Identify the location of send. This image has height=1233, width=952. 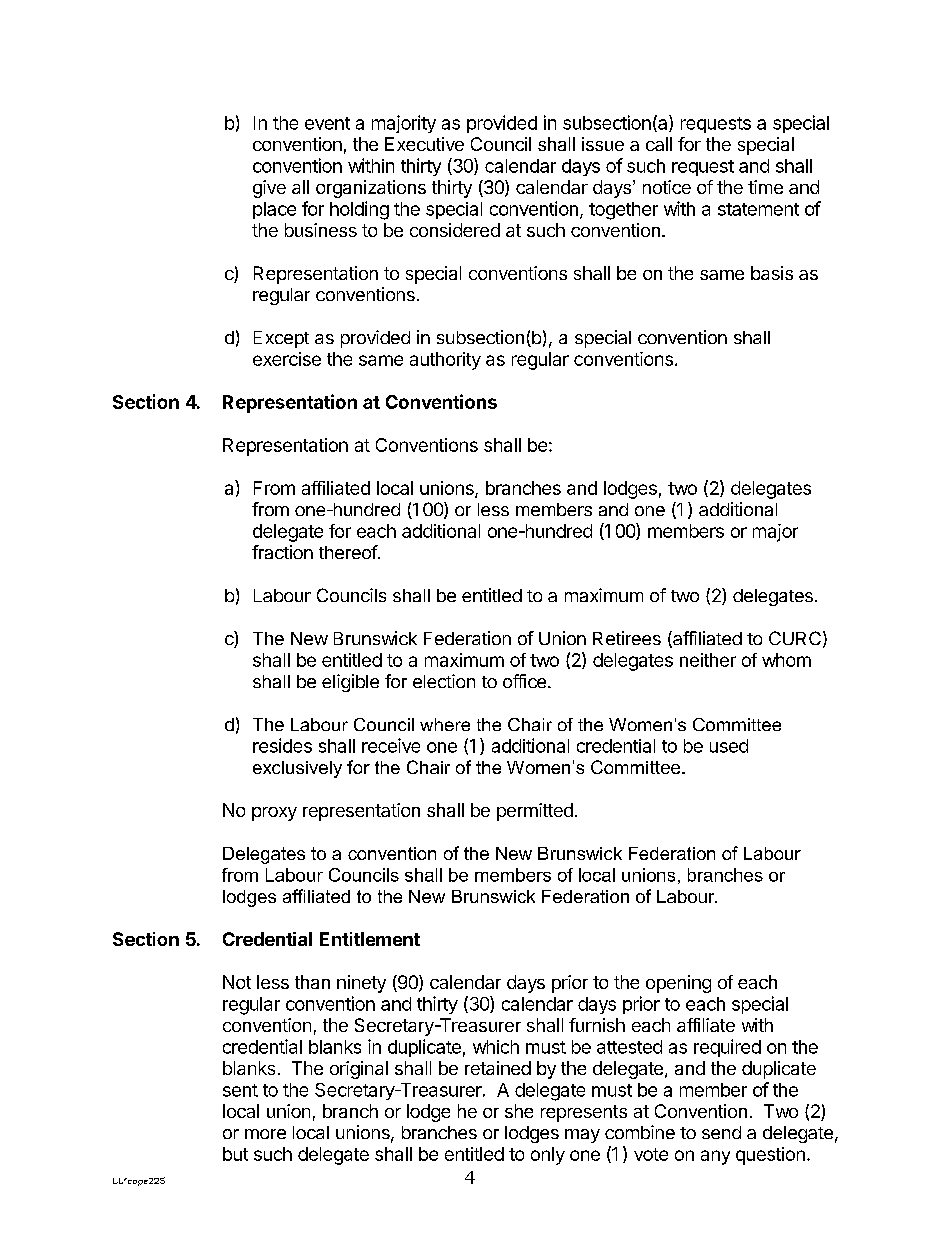
(721, 1132).
